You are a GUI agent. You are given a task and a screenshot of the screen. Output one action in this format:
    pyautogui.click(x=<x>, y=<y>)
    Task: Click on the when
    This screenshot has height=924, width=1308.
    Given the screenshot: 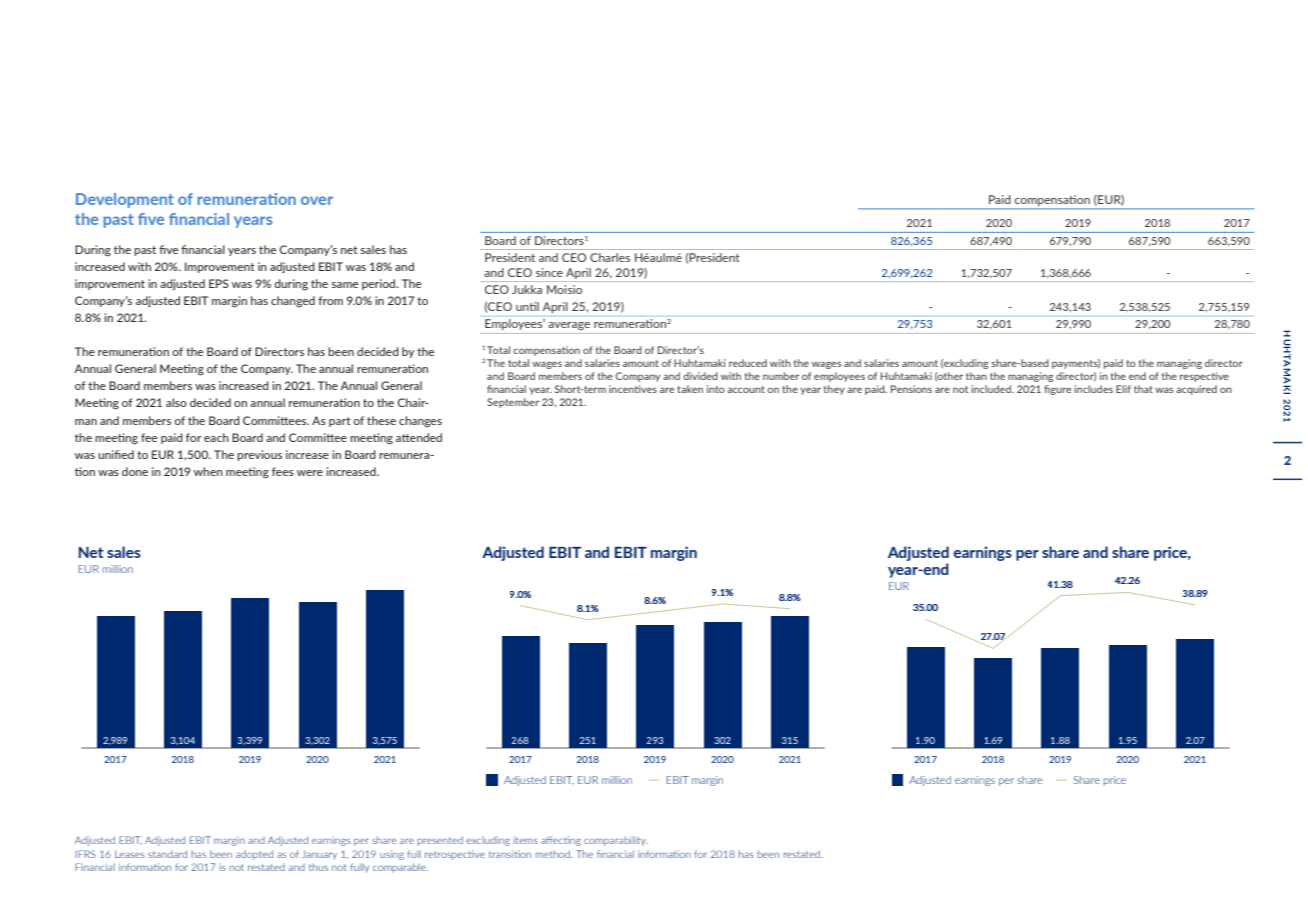 What is the action you would take?
    pyautogui.click(x=208, y=471)
